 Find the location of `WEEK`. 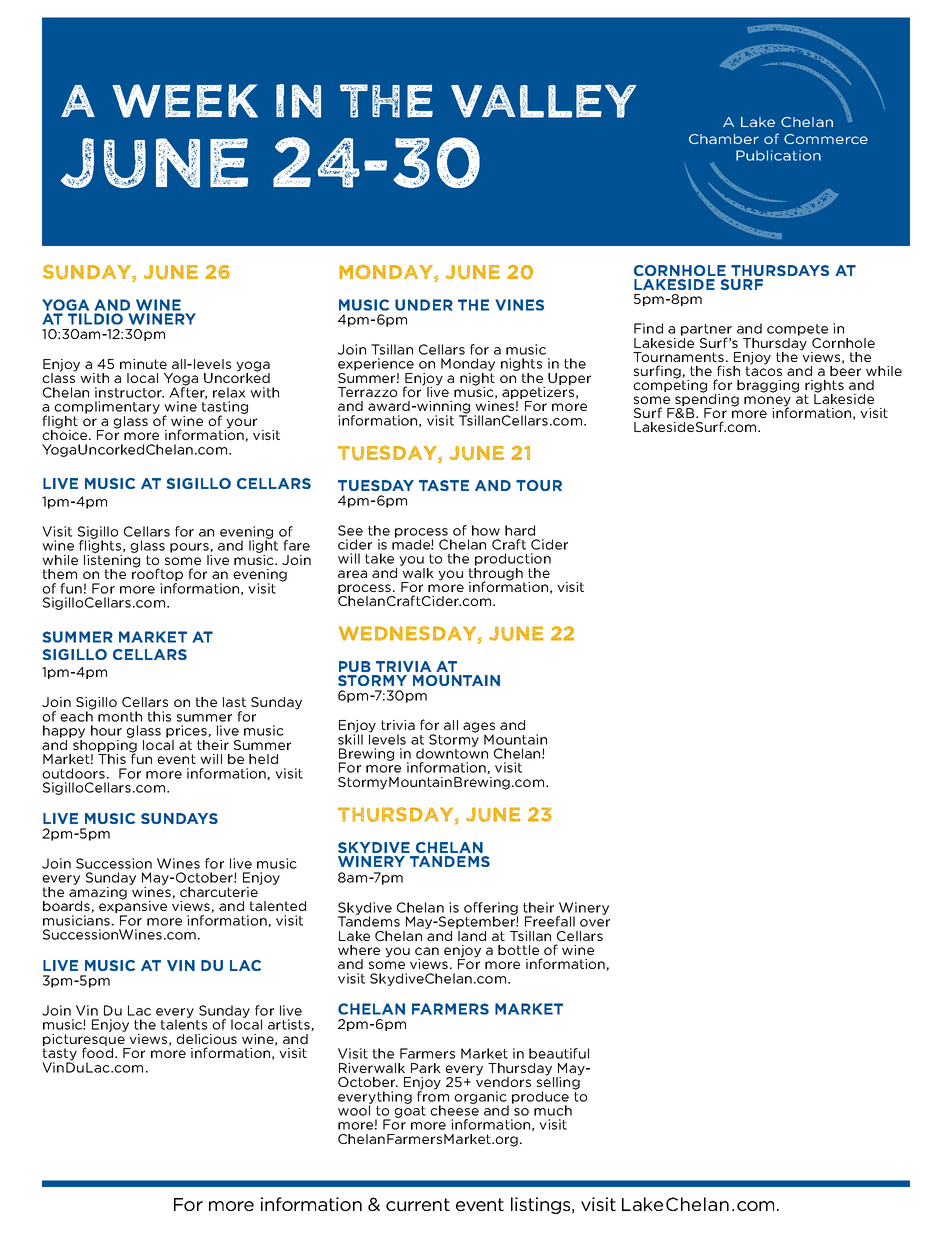

WEEK is located at coordinates (185, 101).
